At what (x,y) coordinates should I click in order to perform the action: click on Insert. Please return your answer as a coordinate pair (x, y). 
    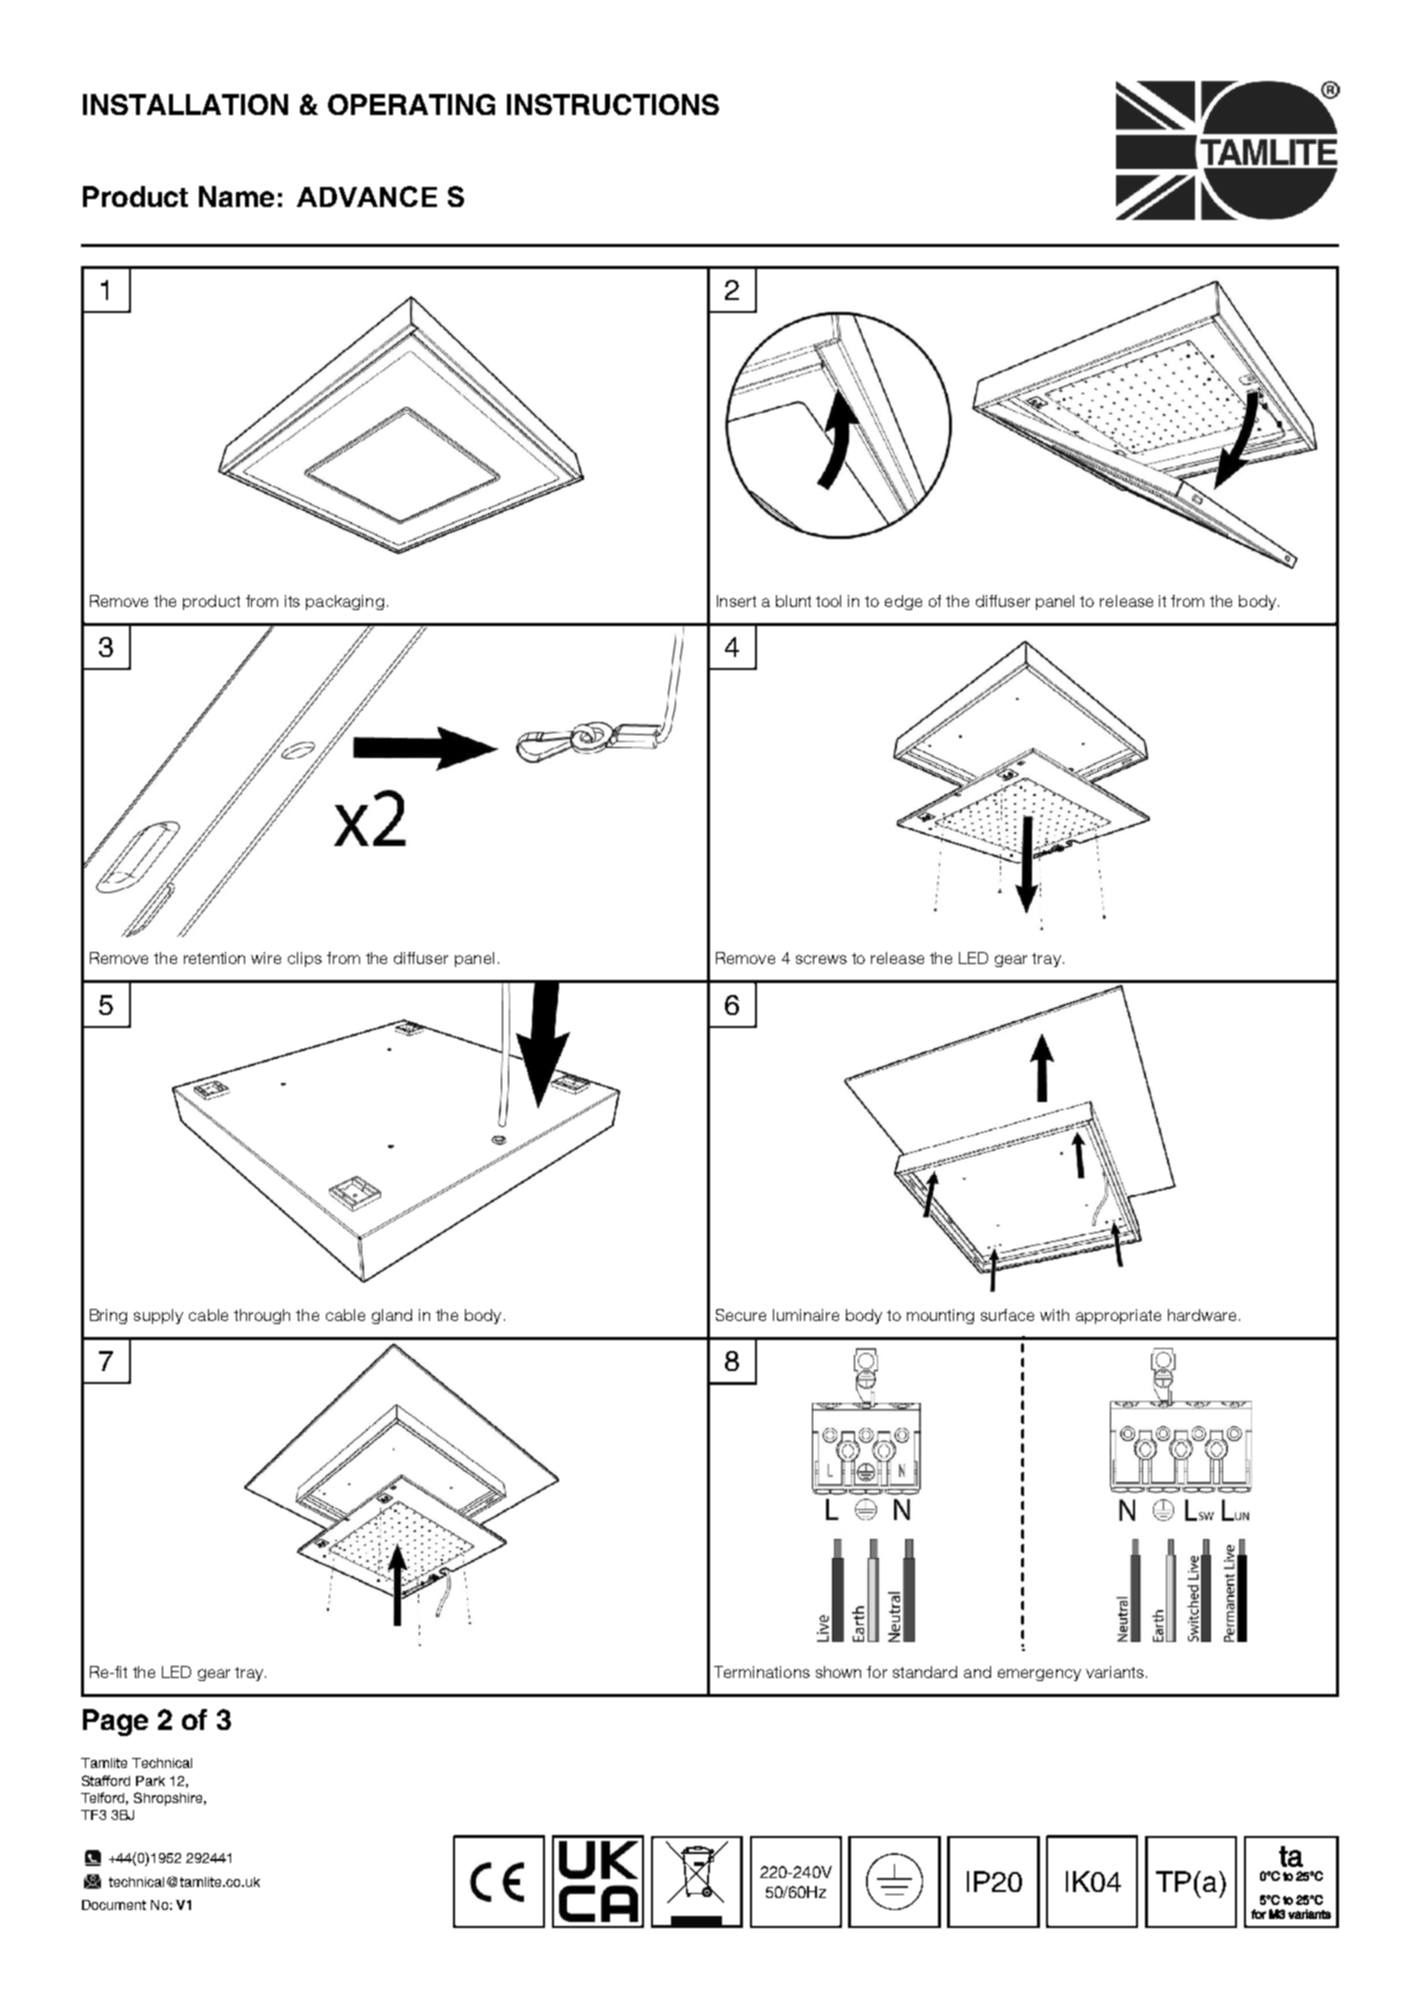
    Looking at the image, I should click on (736, 601).
